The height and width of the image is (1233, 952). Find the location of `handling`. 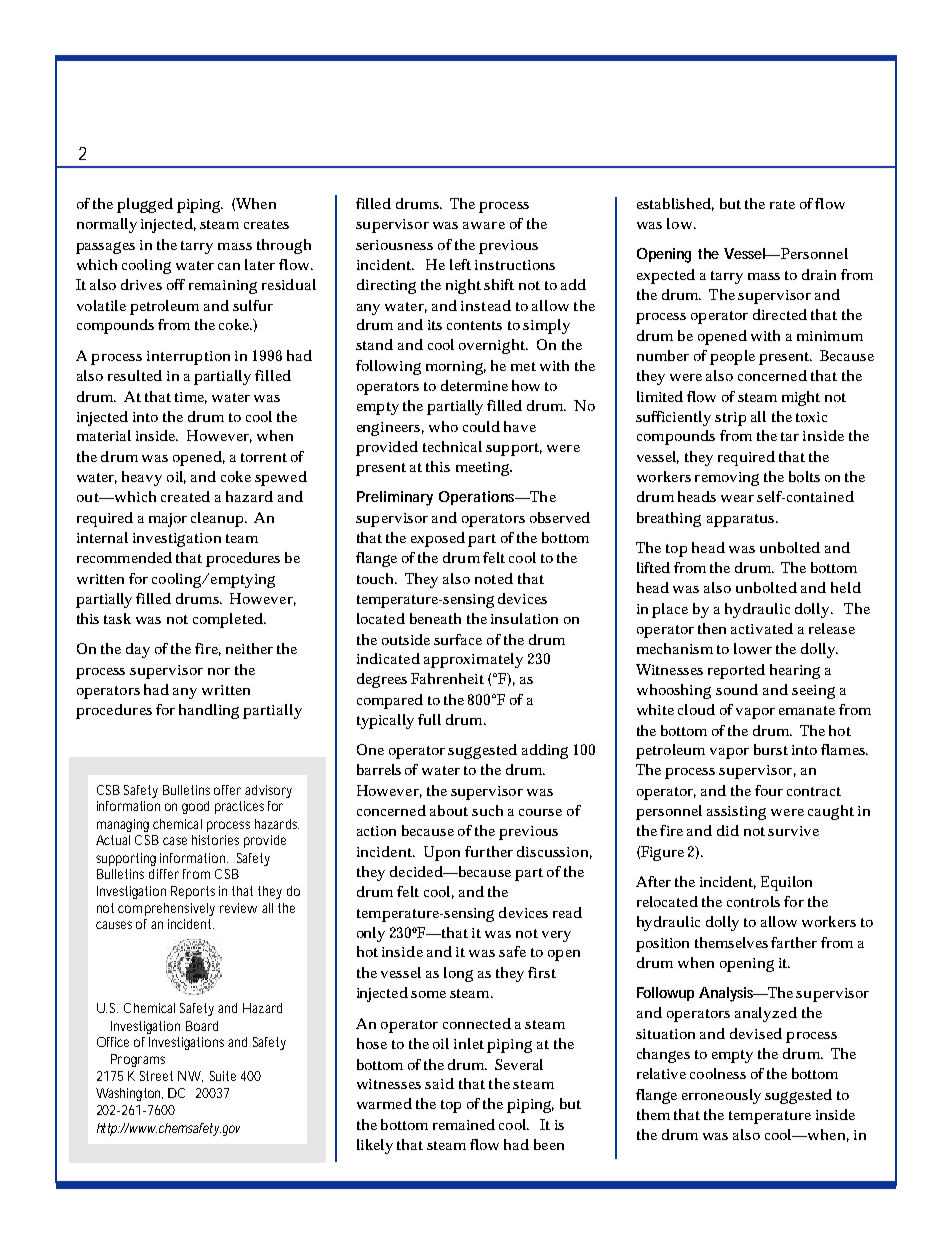

handling is located at coordinates (209, 711).
